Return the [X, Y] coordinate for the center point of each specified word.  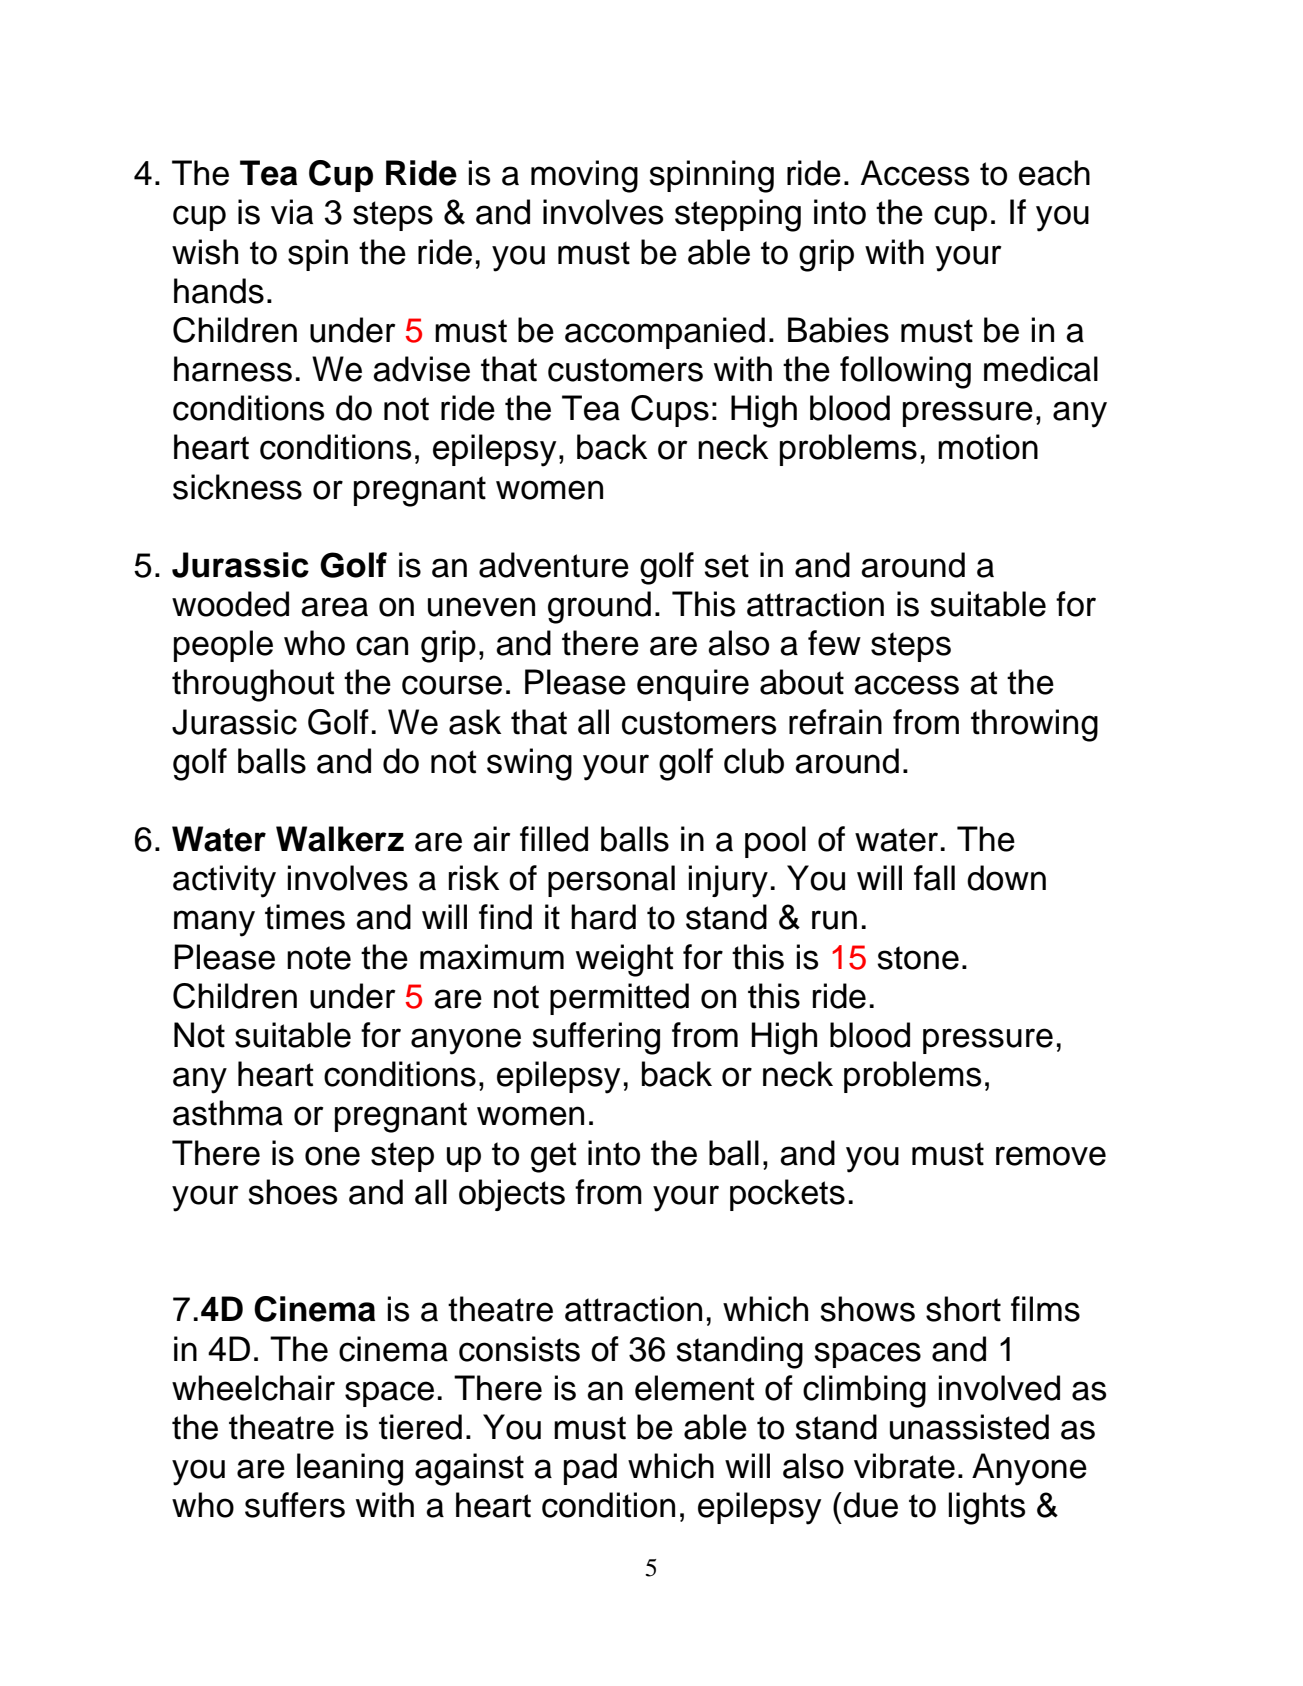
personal [611, 881]
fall [934, 878]
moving [584, 176]
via [292, 212]
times [305, 917]
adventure [554, 565]
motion [988, 447]
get [553, 1157]
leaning [350, 1469]
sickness [237, 487]
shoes [292, 1192]
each [1054, 173]
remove [1051, 1156]
